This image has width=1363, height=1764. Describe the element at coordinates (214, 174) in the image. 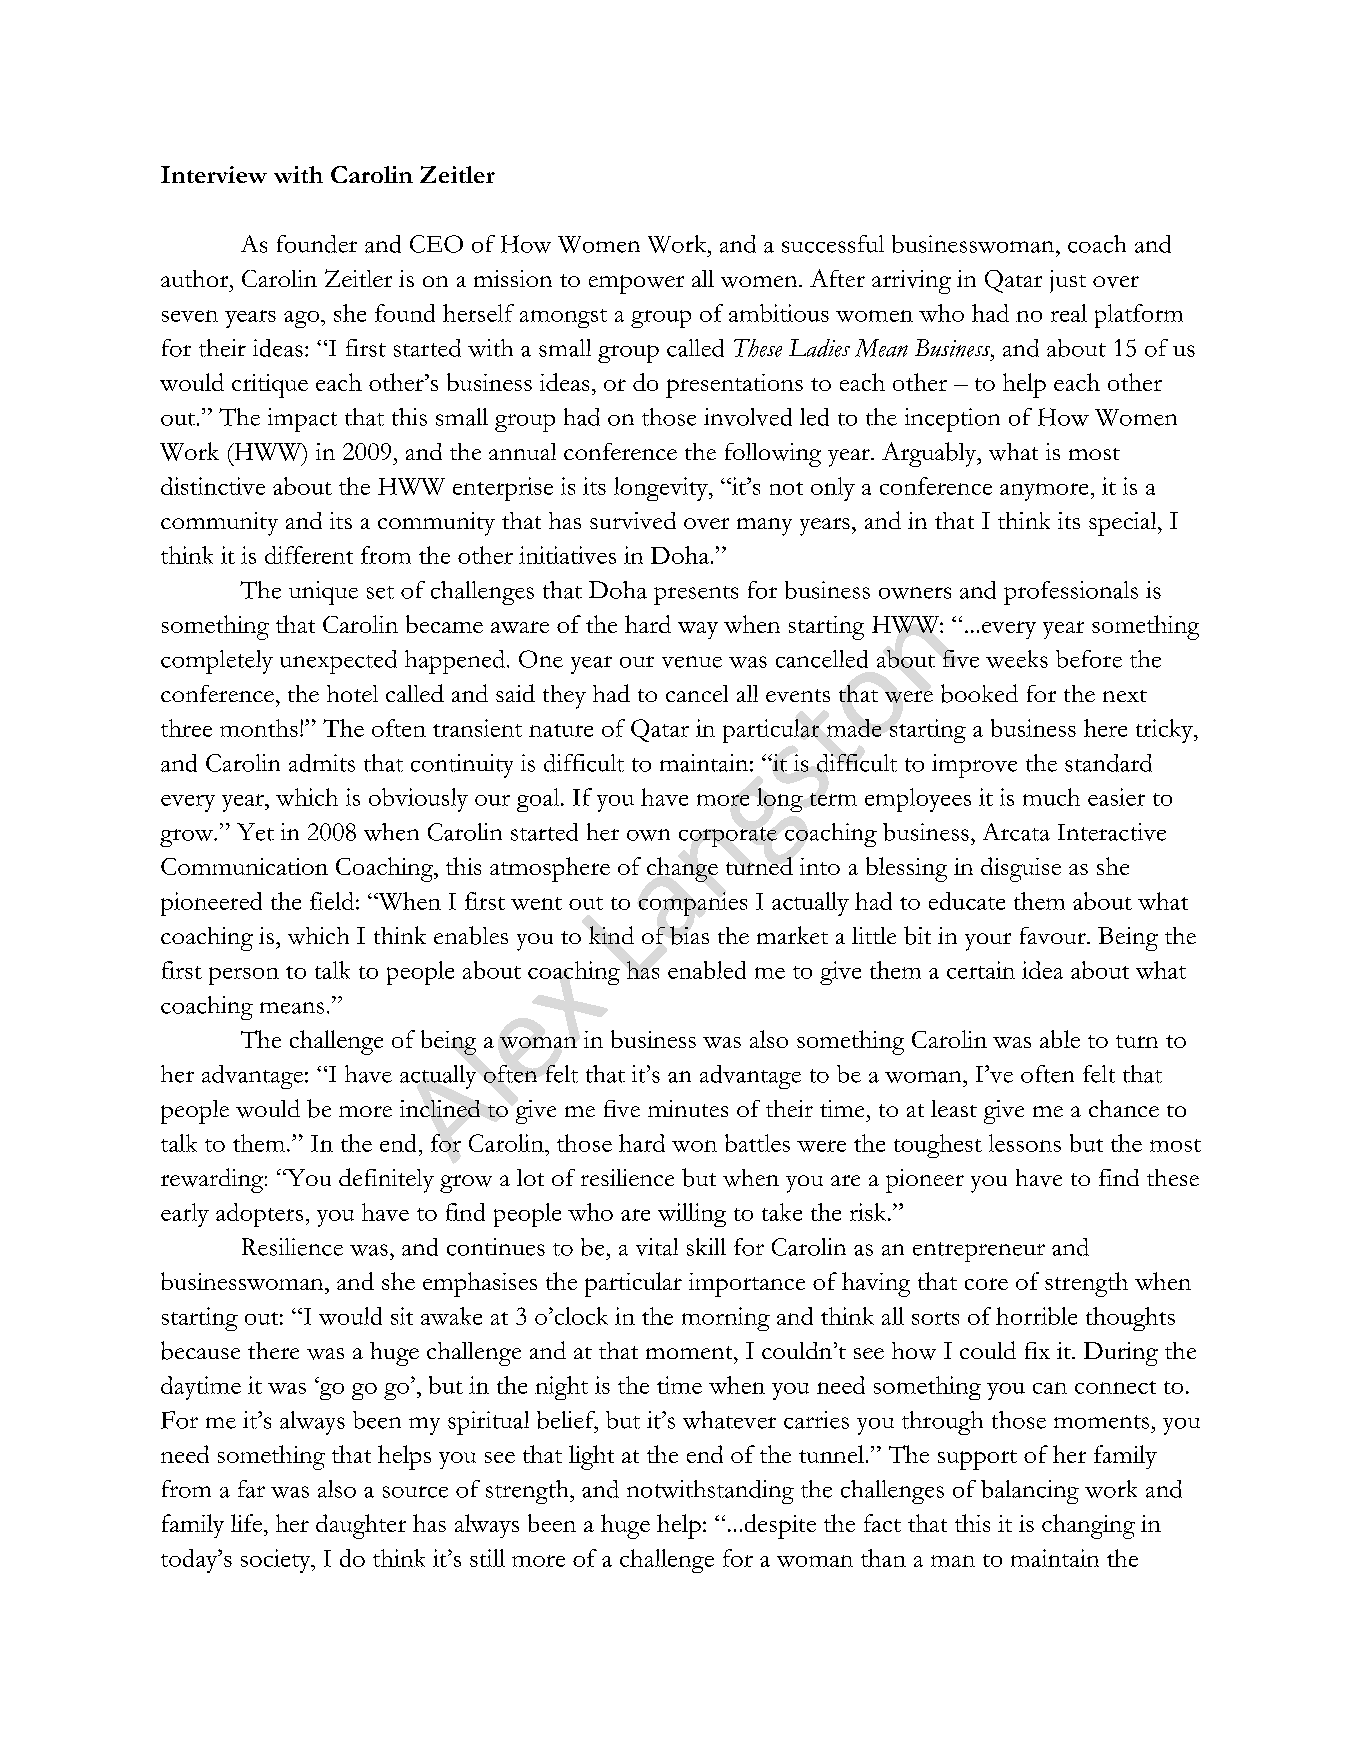

I see `Interview` at that location.
